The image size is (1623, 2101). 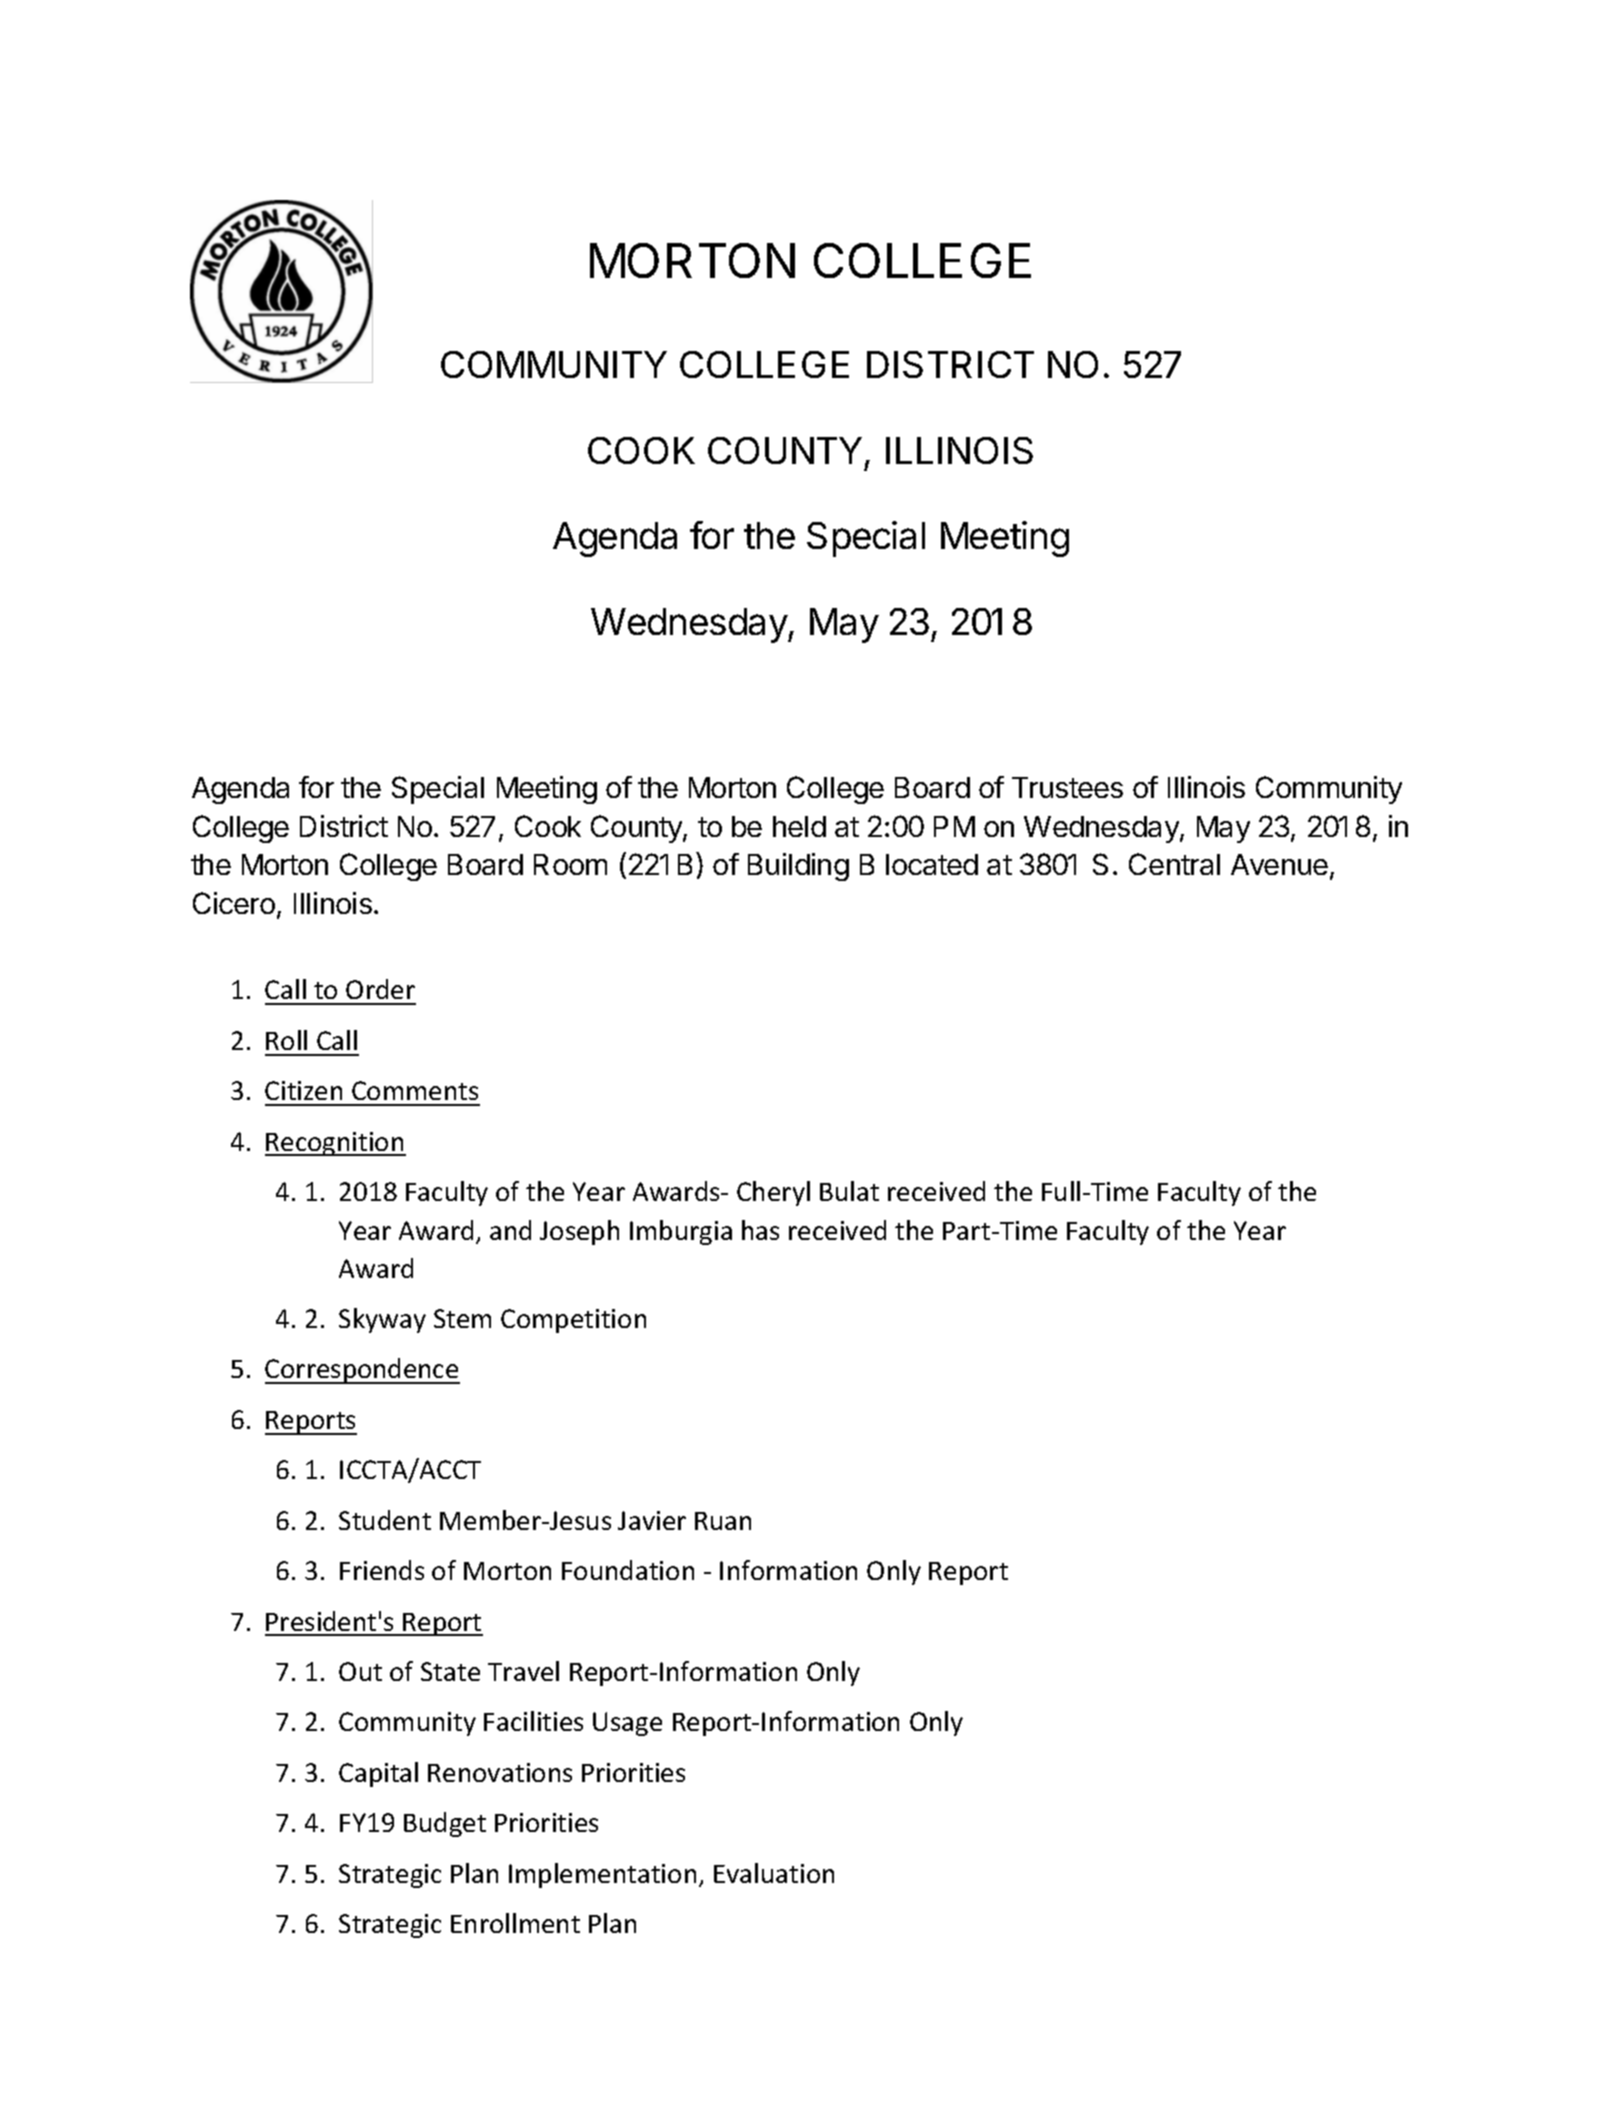 What do you see at coordinates (760, 1230) in the screenshot?
I see `has` at bounding box center [760, 1230].
